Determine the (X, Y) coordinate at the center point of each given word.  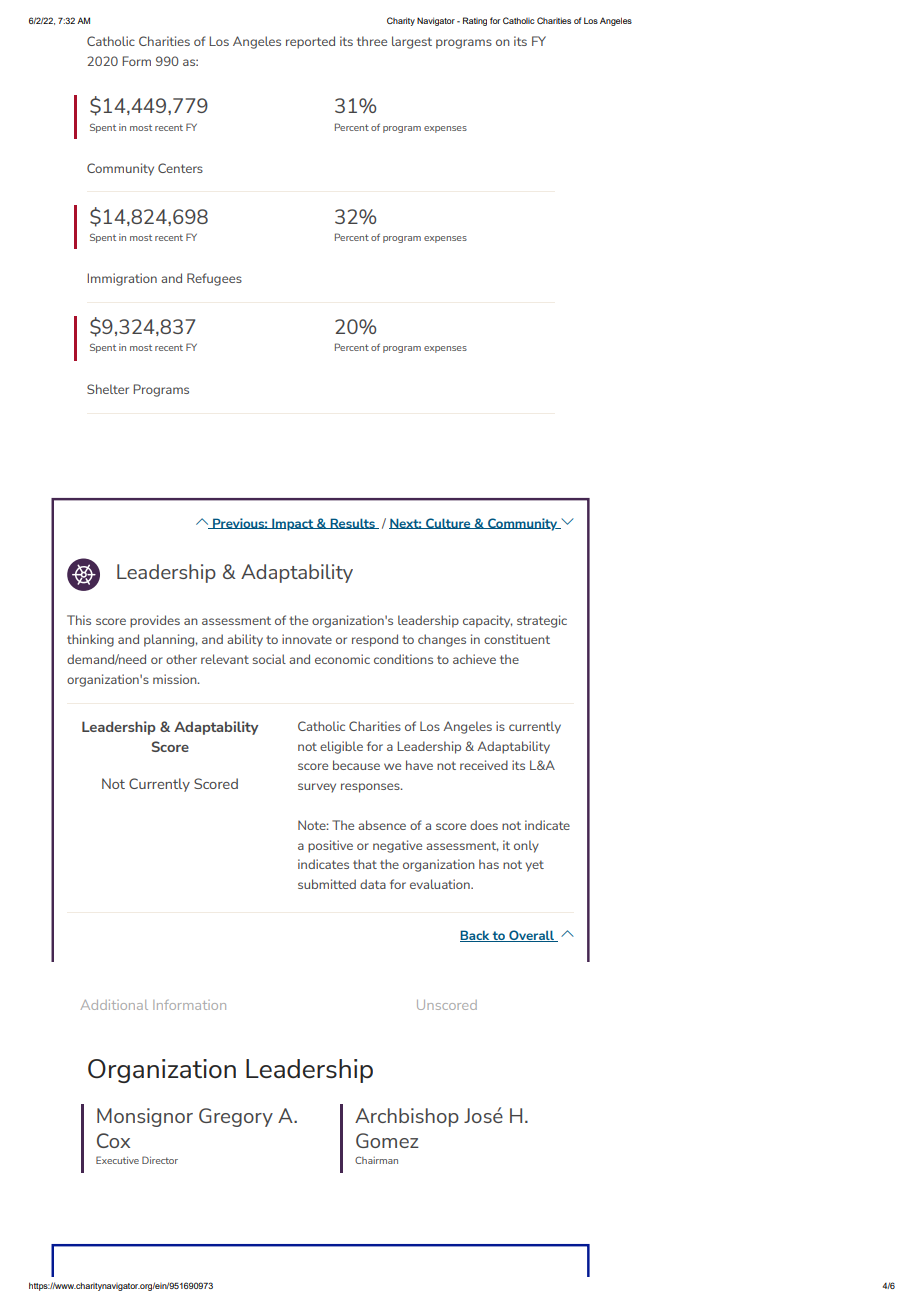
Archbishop (407, 1117)
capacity (487, 621)
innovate (307, 639)
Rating (475, 21)
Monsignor (145, 1117)
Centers (180, 168)
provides (155, 621)
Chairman (376, 1160)
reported (310, 42)
